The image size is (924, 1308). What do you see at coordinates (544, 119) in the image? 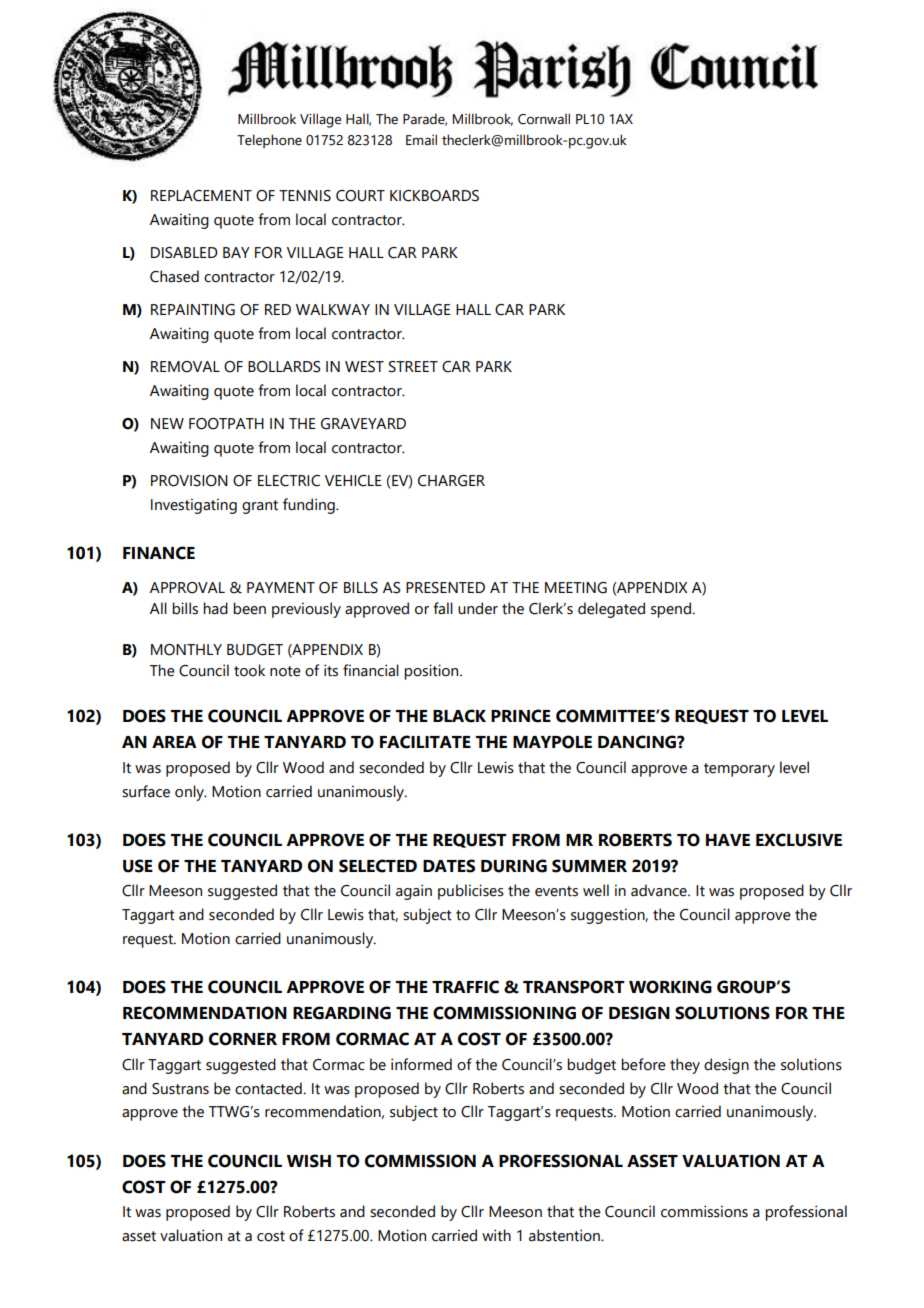
I see `Cornwall` at bounding box center [544, 119].
